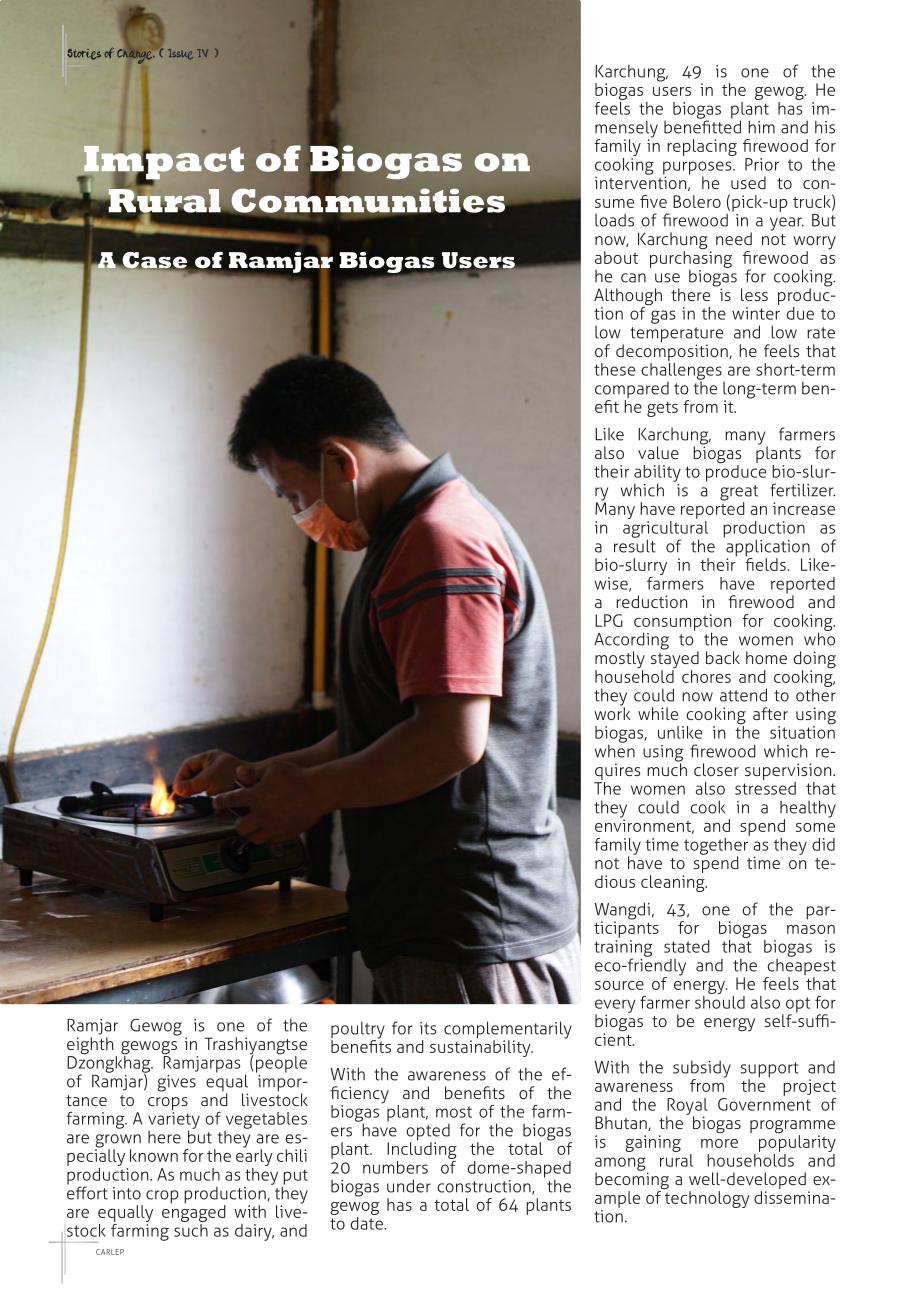  I want to click on when, so click(615, 750).
